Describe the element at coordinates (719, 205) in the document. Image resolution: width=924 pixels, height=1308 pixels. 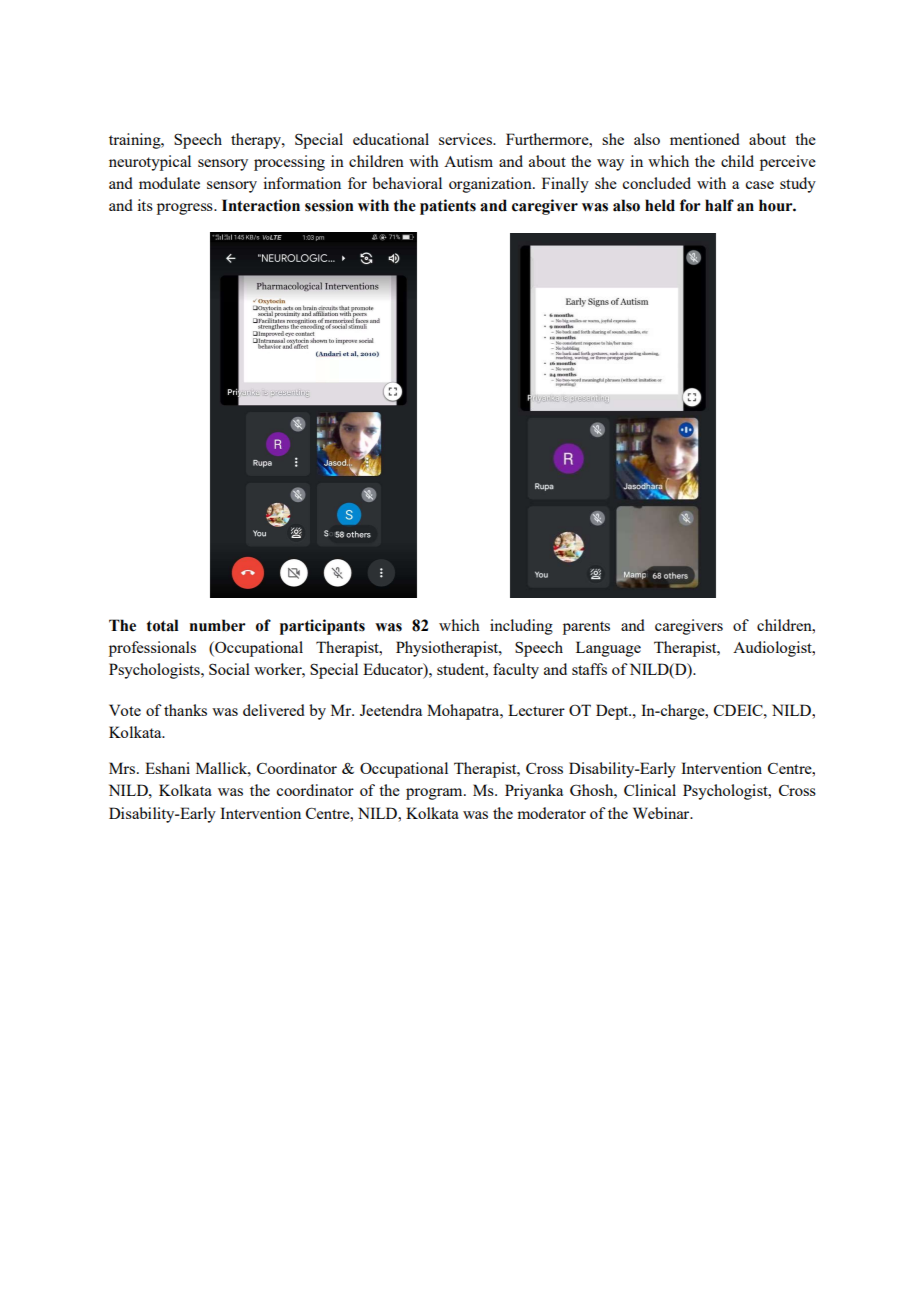
I see `half` at that location.
